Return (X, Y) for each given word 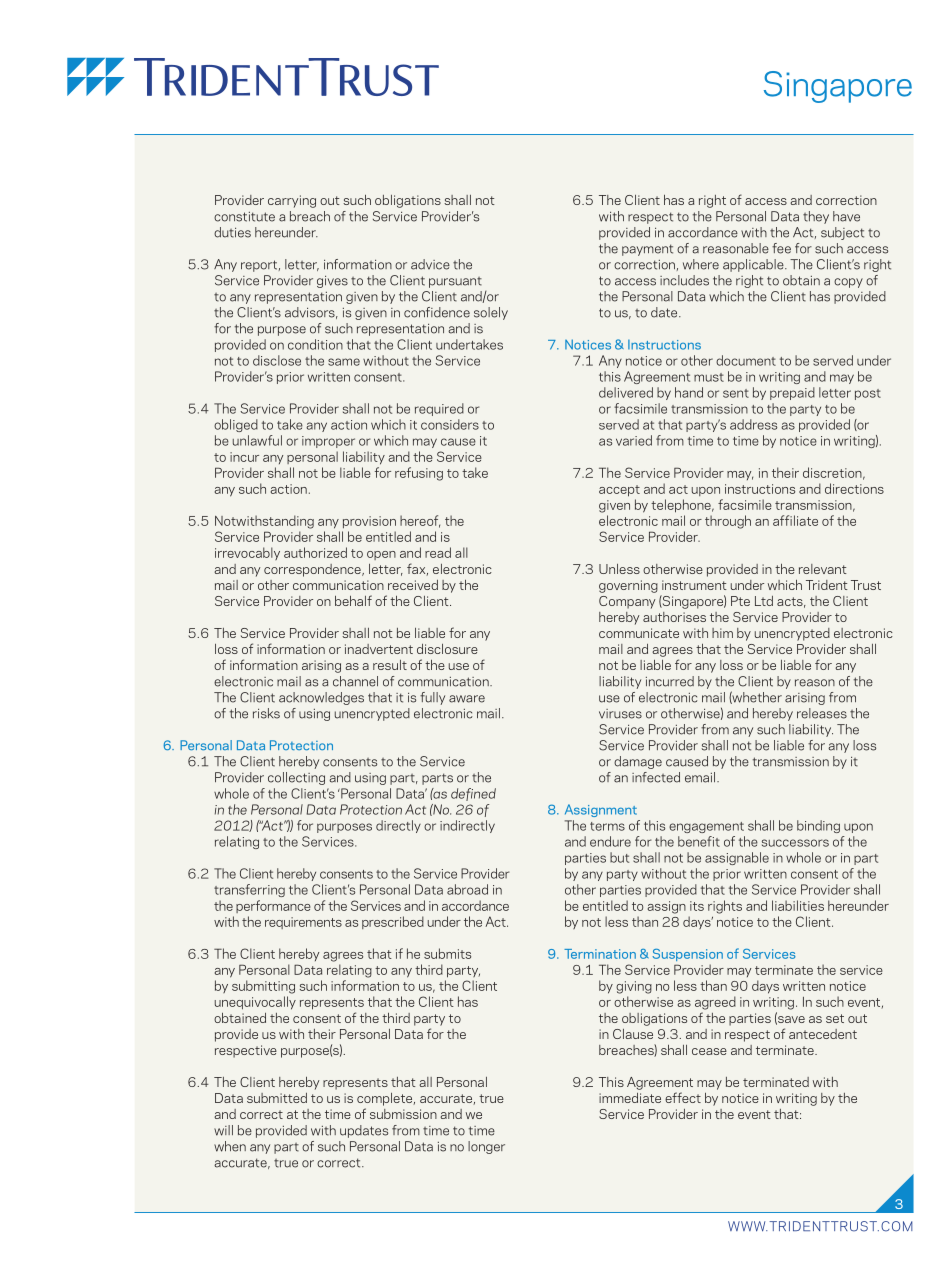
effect (683, 1097)
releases (822, 713)
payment (647, 250)
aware (467, 699)
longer (486, 1147)
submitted (277, 1098)
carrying (292, 201)
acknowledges (321, 698)
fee (781, 248)
